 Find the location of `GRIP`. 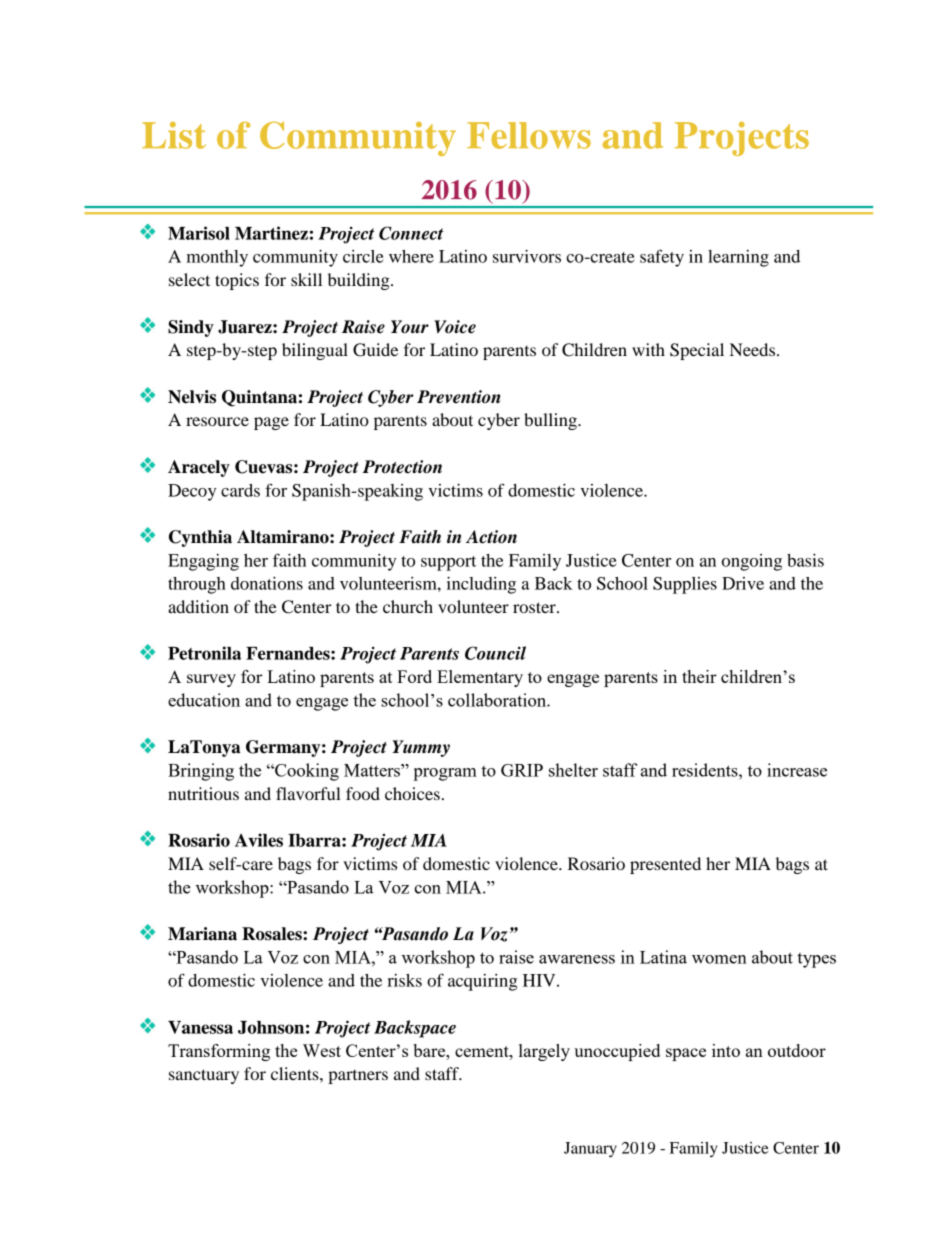

GRIP is located at coordinates (522, 770).
